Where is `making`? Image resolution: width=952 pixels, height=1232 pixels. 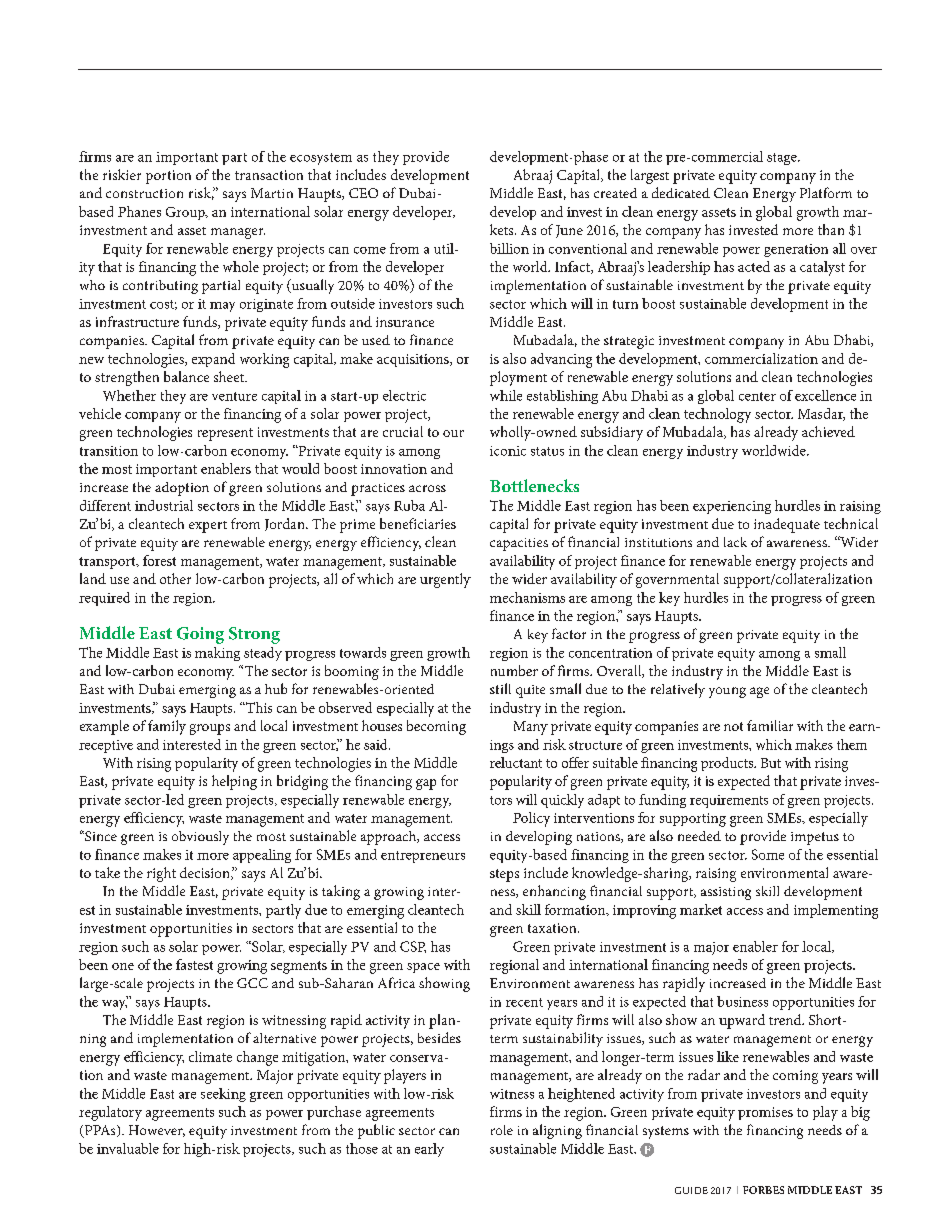
making is located at coordinates (217, 654).
